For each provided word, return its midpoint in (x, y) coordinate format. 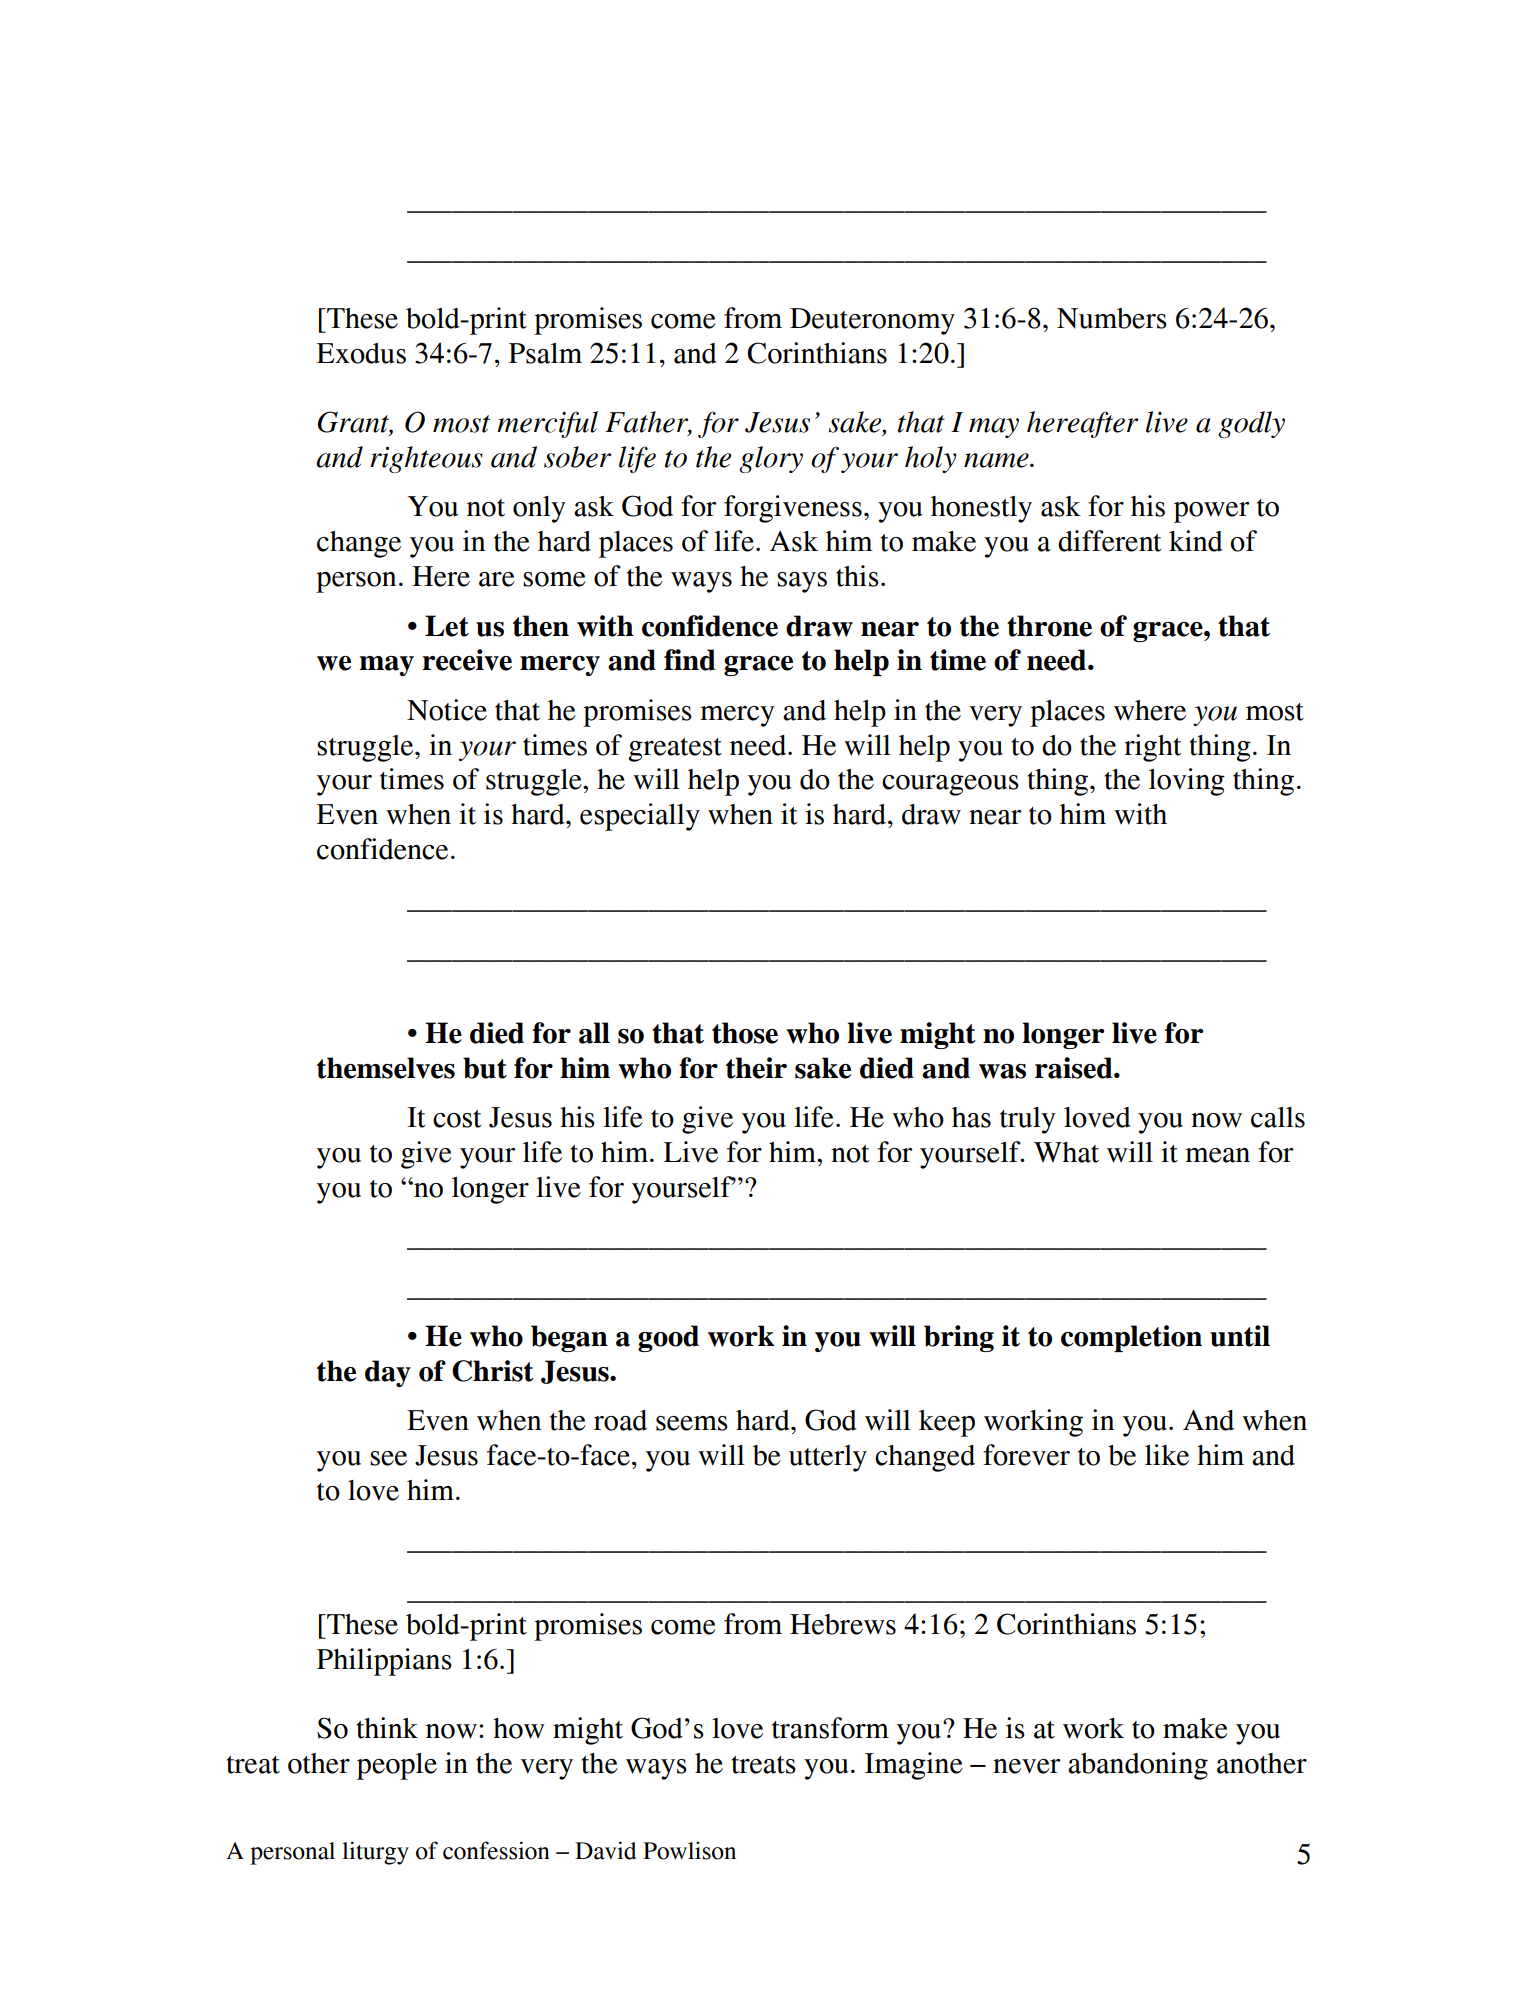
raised (1075, 1068)
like (1167, 1455)
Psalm (545, 353)
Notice (447, 710)
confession (496, 1850)
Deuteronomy (872, 321)
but (485, 1068)
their (756, 1068)
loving (1187, 782)
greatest (675, 750)
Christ (493, 1371)
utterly (828, 1458)
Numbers (1112, 318)
